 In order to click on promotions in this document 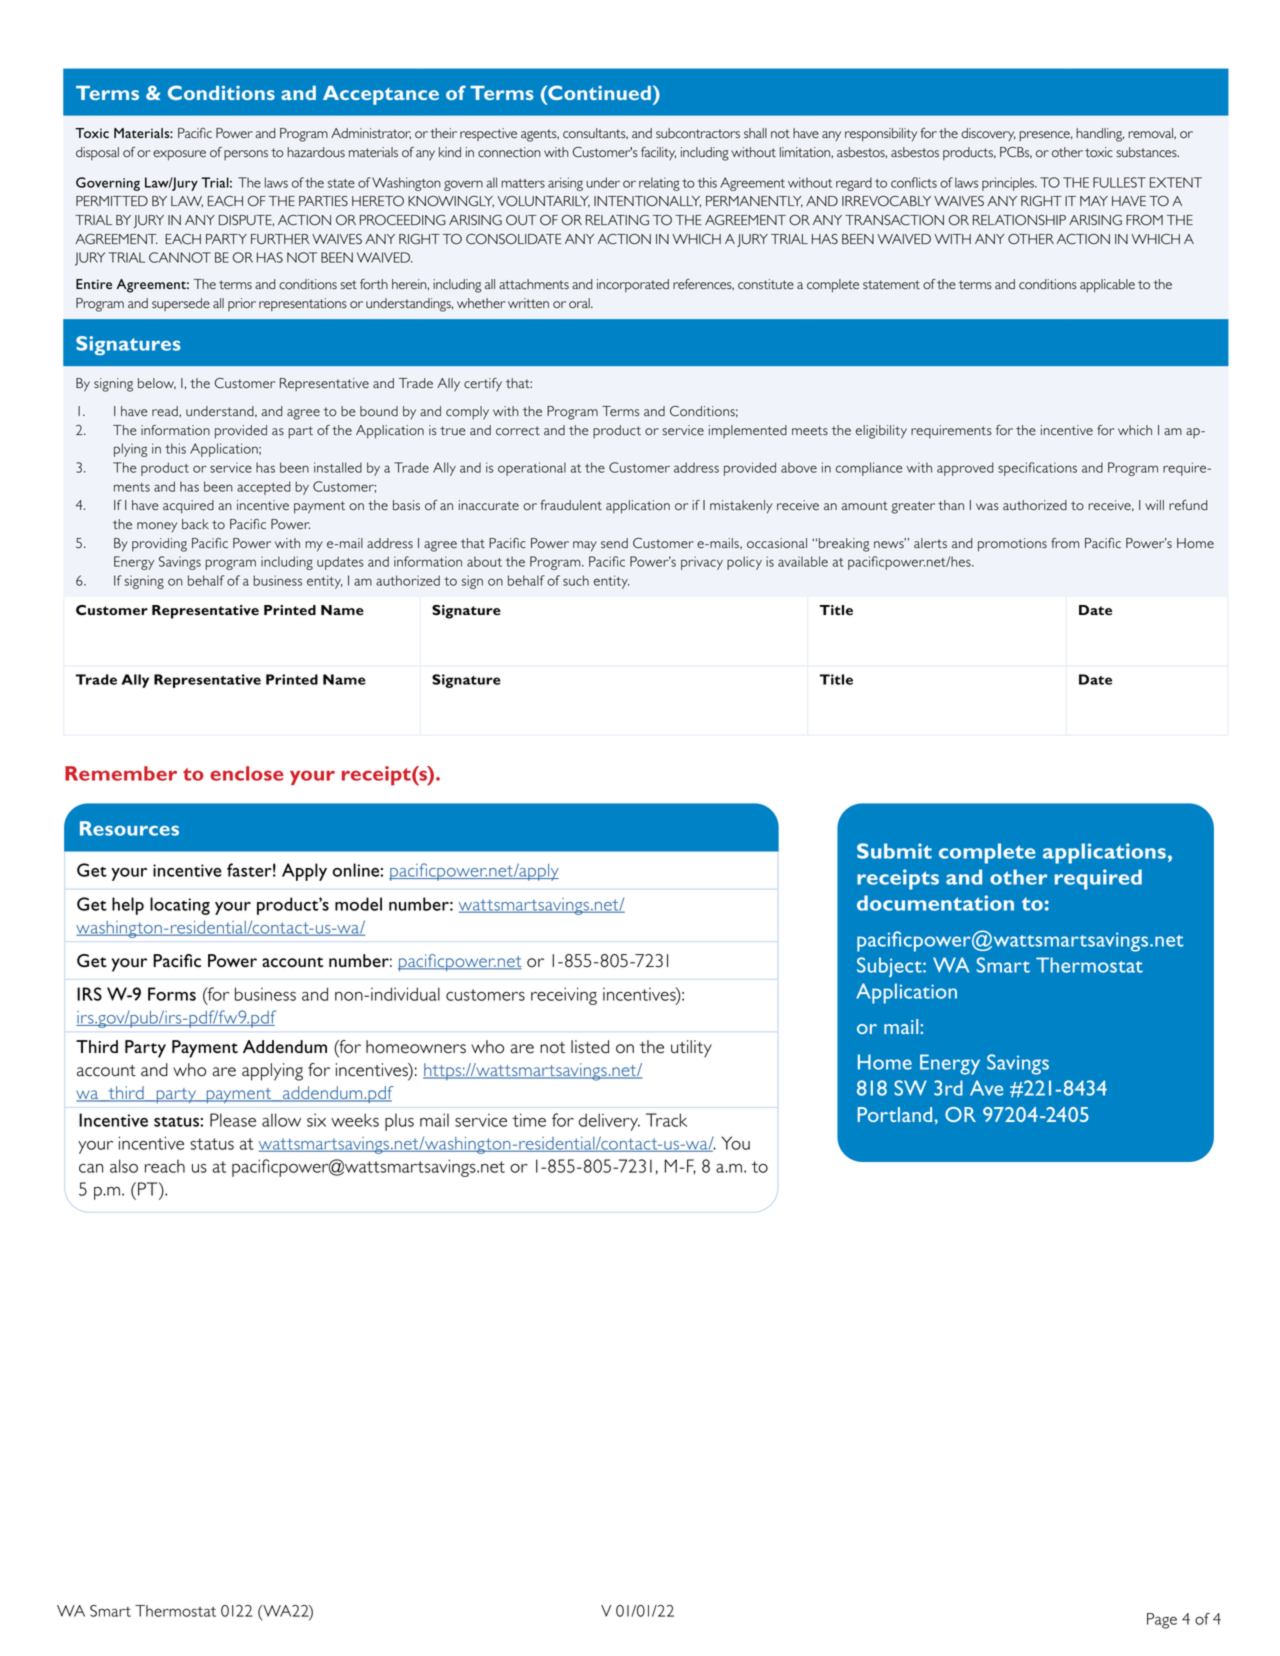, I will do `click(1012, 545)`.
